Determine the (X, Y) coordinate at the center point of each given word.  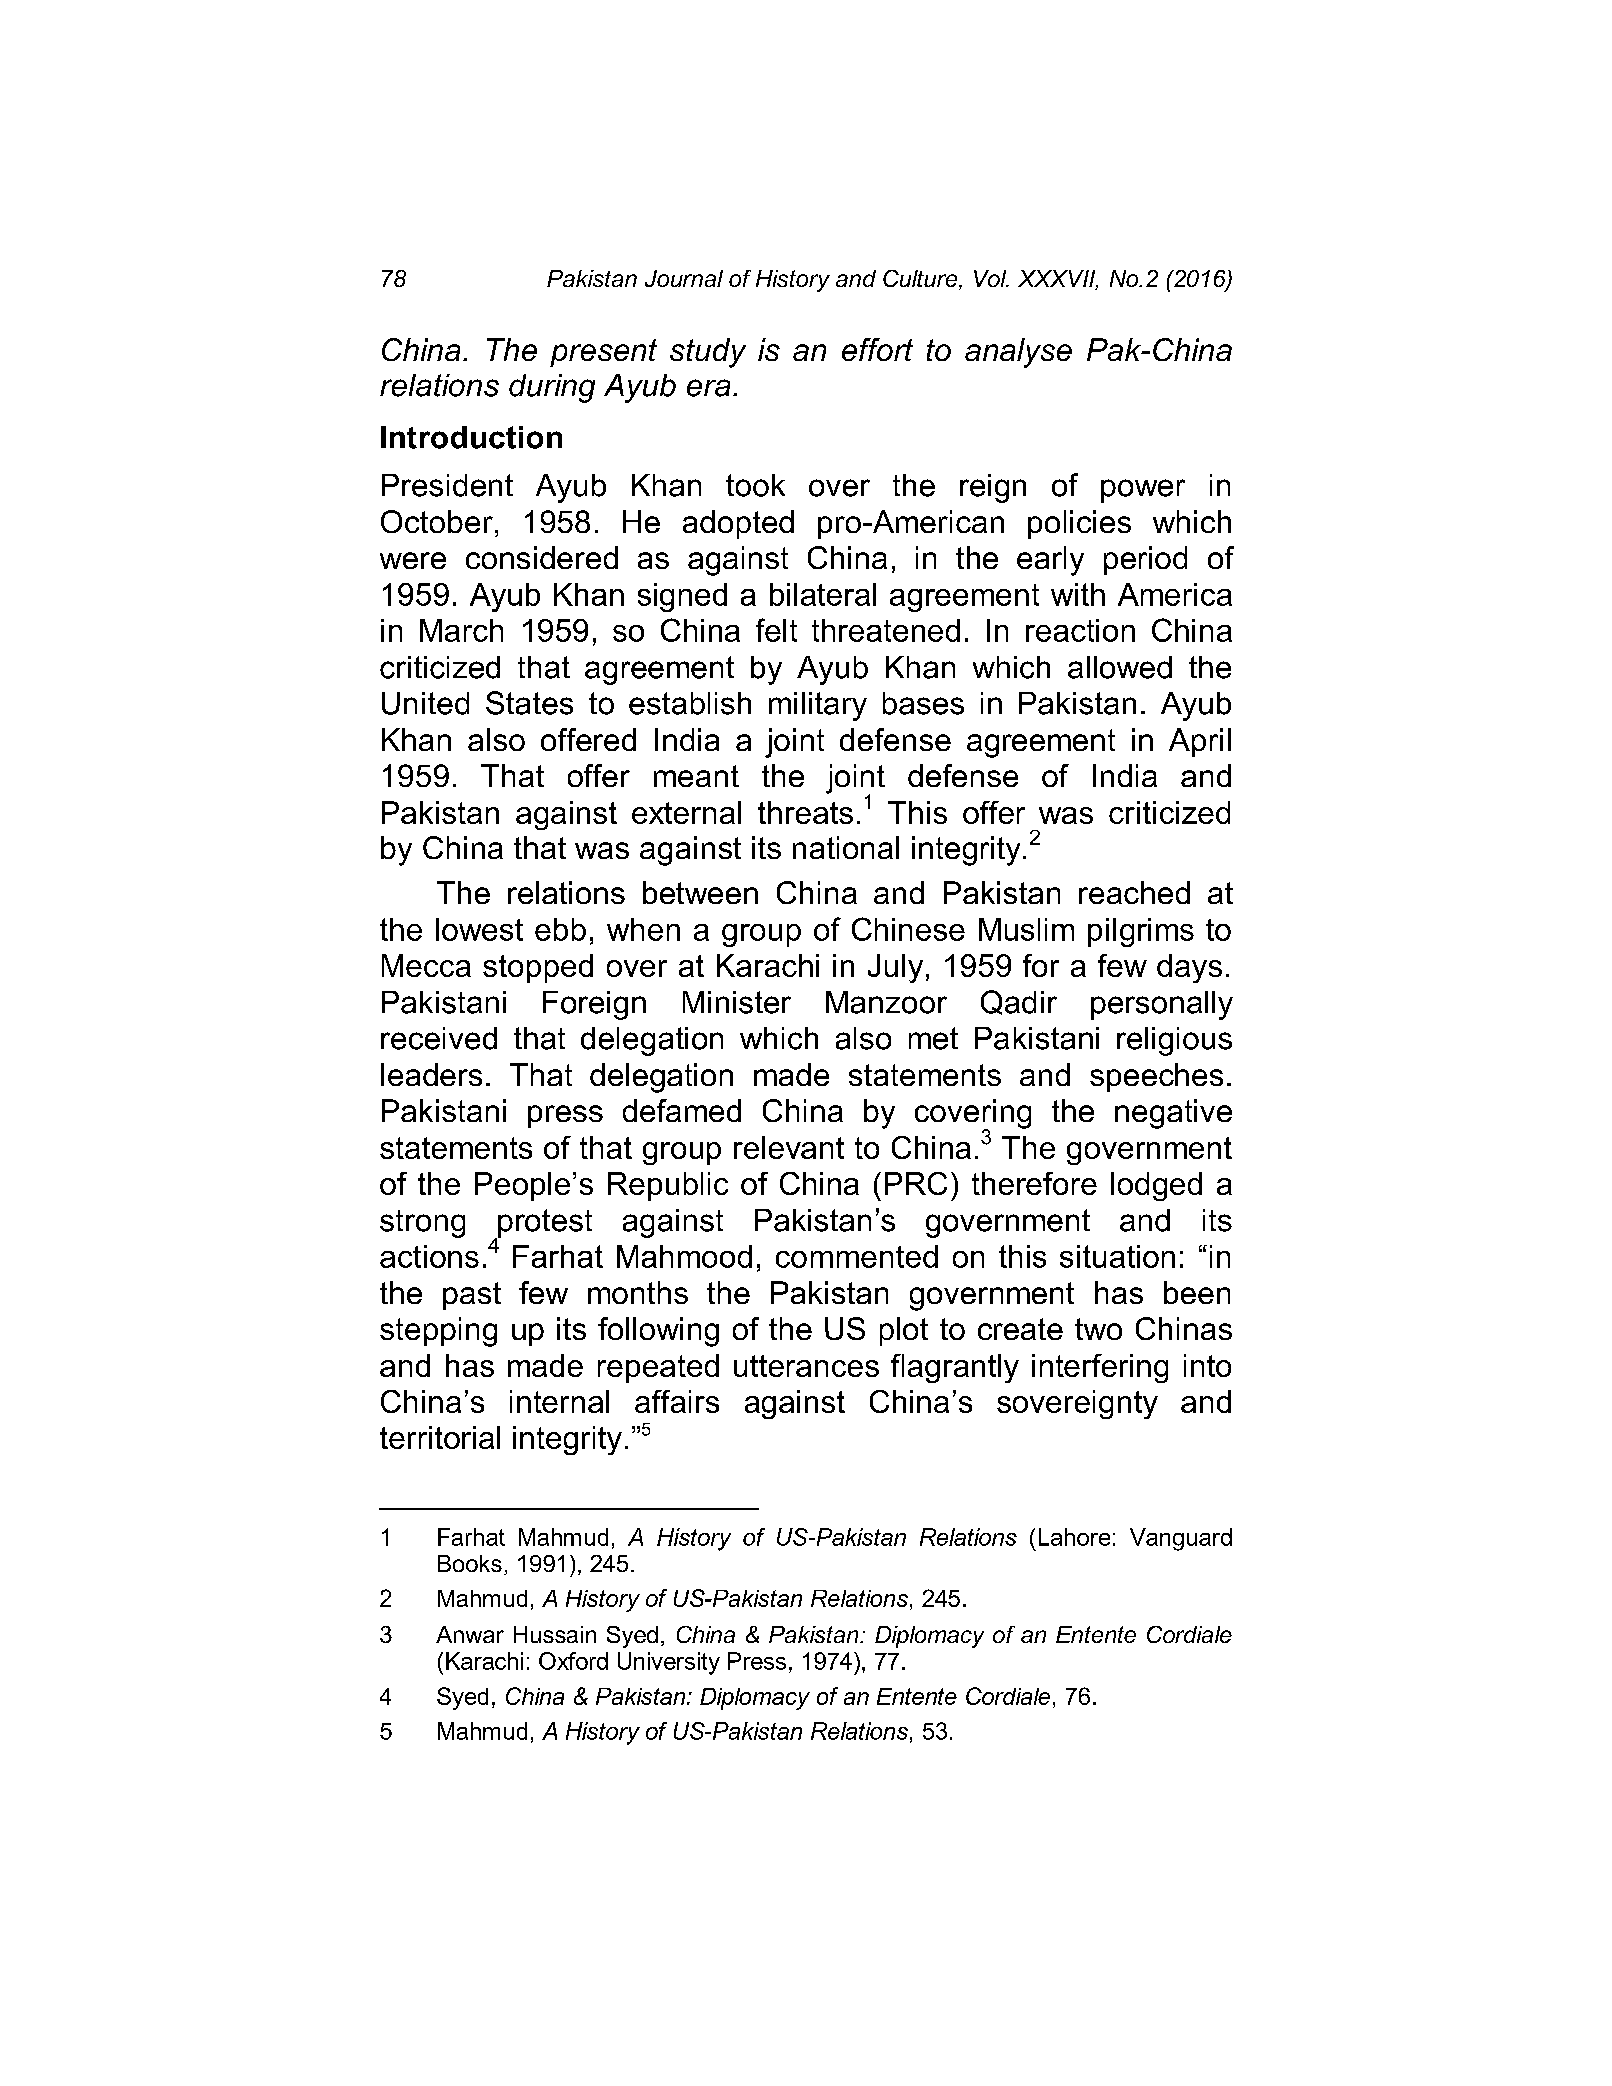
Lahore (1074, 1537)
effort (877, 349)
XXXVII (1058, 279)
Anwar (470, 1634)
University (669, 1663)
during (552, 388)
